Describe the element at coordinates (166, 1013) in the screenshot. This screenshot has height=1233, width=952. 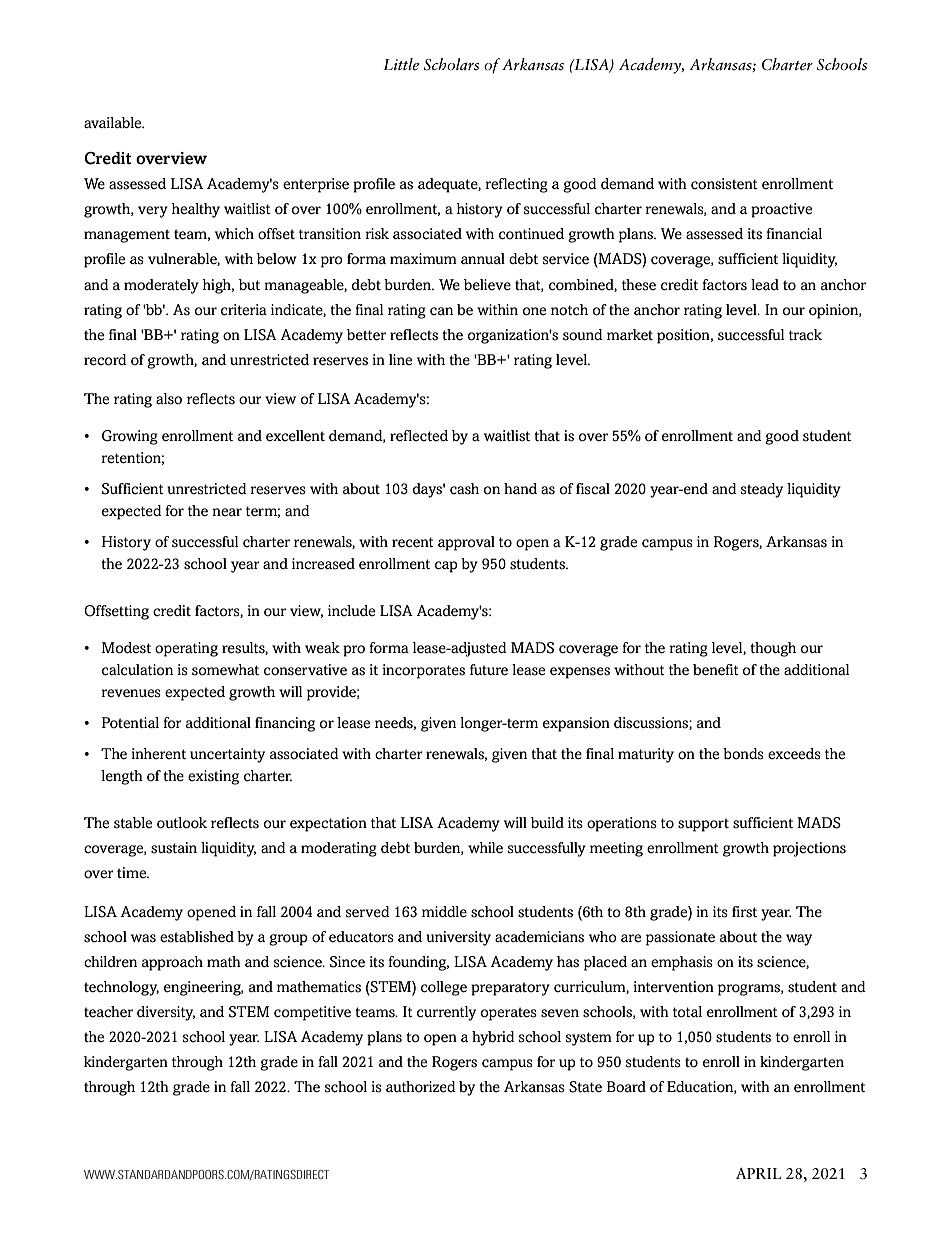
I see `diversity` at that location.
